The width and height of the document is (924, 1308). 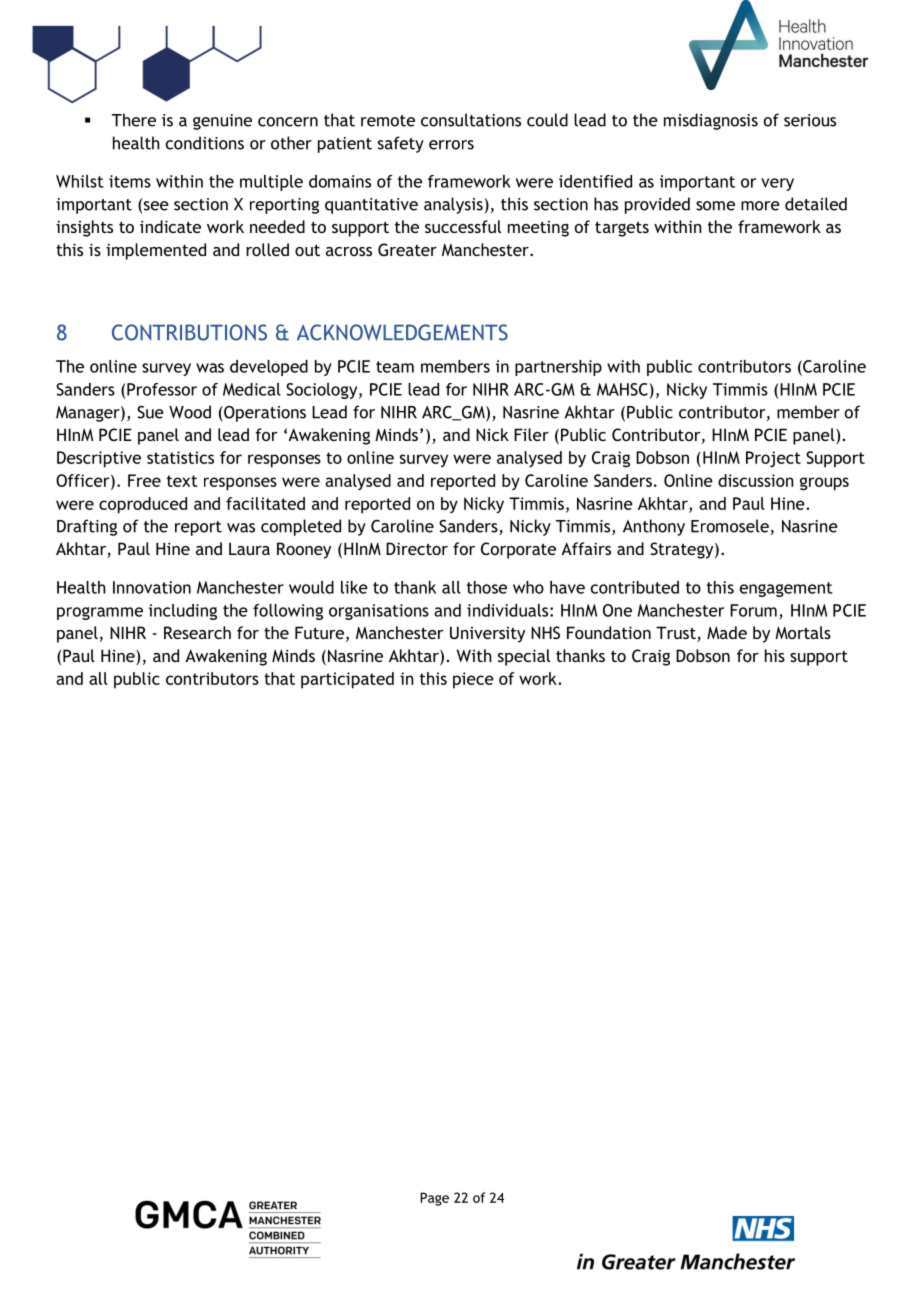 I want to click on errors, so click(x=451, y=145).
